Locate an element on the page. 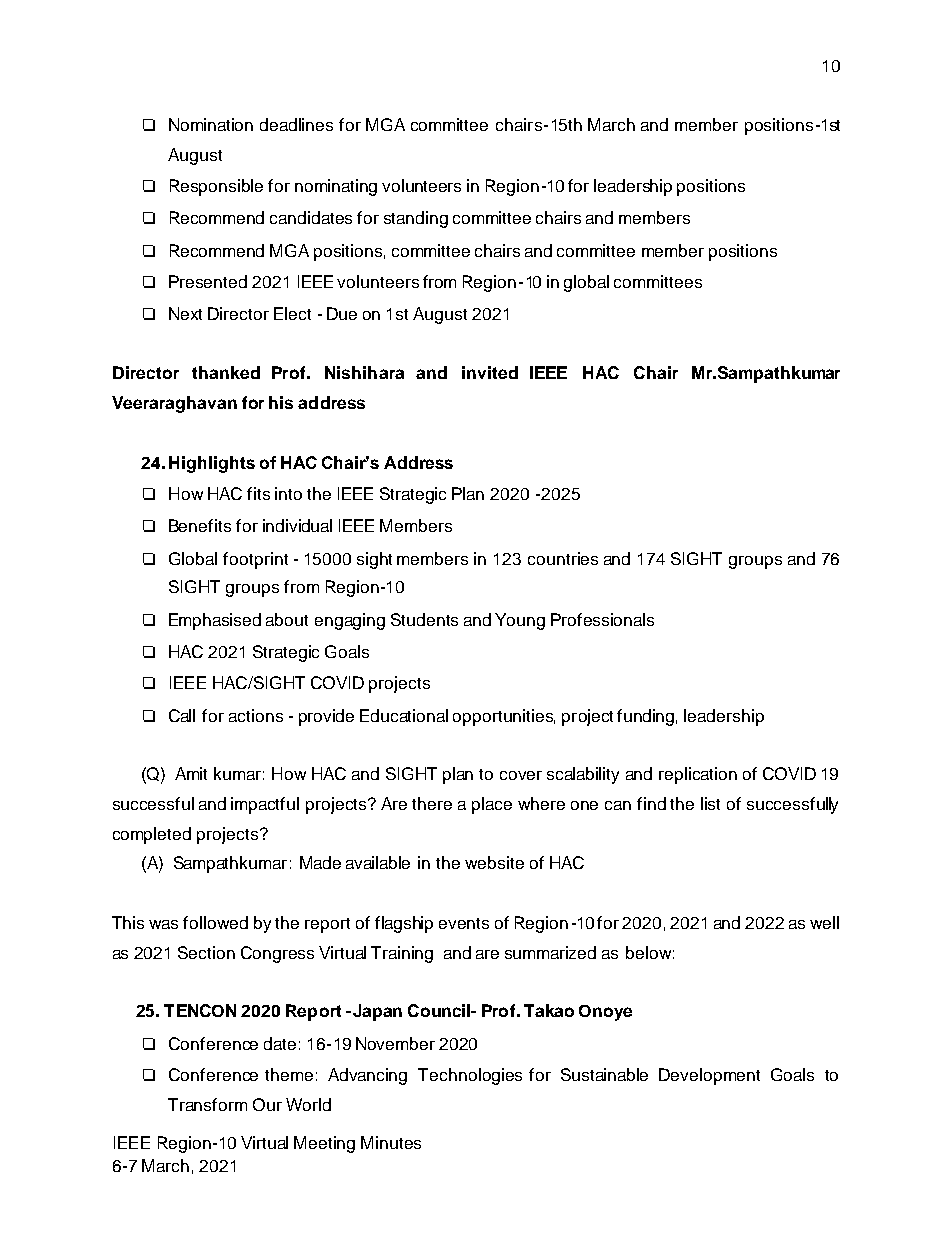 The width and height of the document is (952, 1233). Transform is located at coordinates (207, 1104).
